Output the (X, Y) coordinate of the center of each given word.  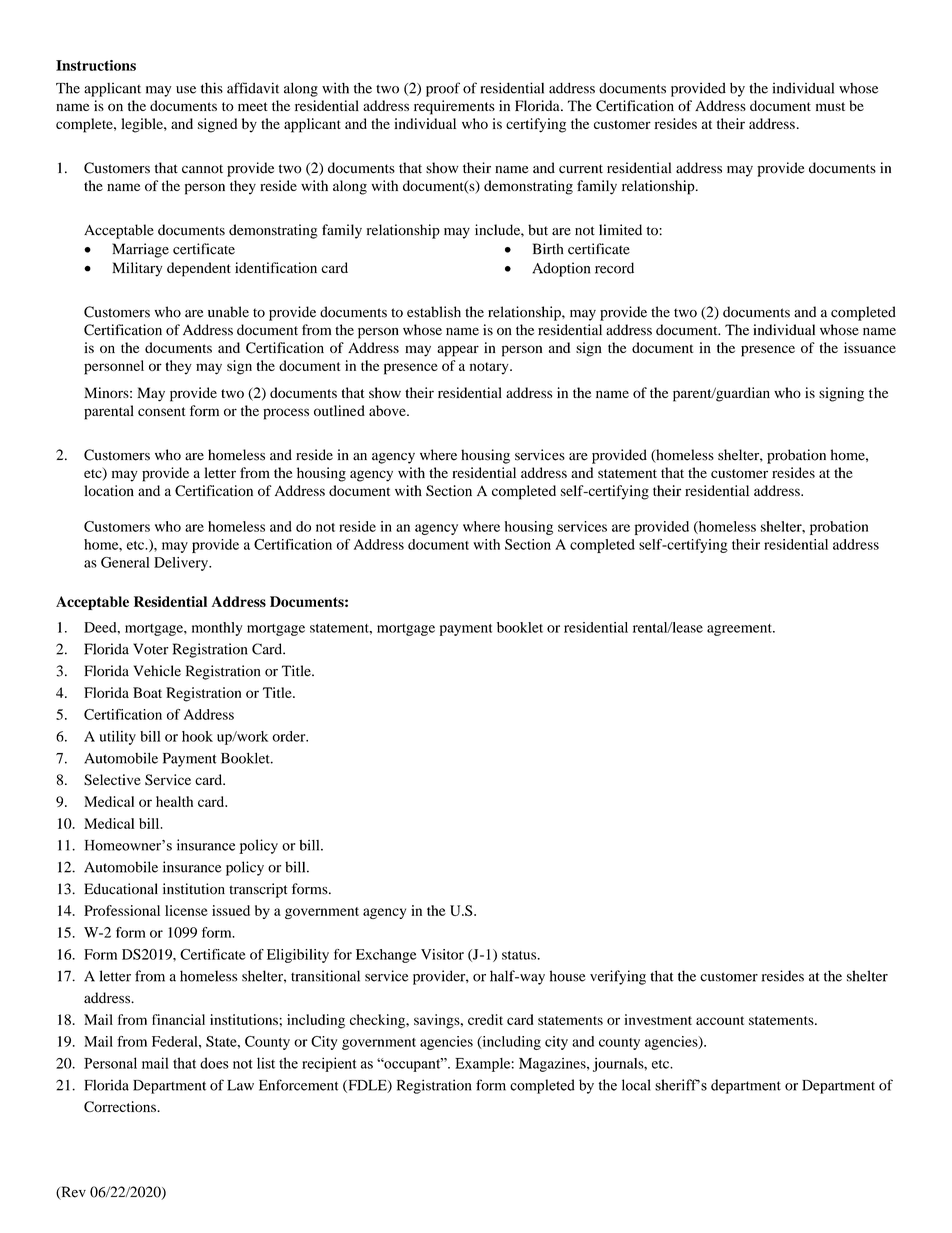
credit (485, 1019)
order (290, 736)
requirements (454, 107)
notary (490, 368)
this (212, 88)
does (214, 1063)
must (830, 106)
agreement (740, 630)
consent (161, 411)
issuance (870, 347)
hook (197, 736)
